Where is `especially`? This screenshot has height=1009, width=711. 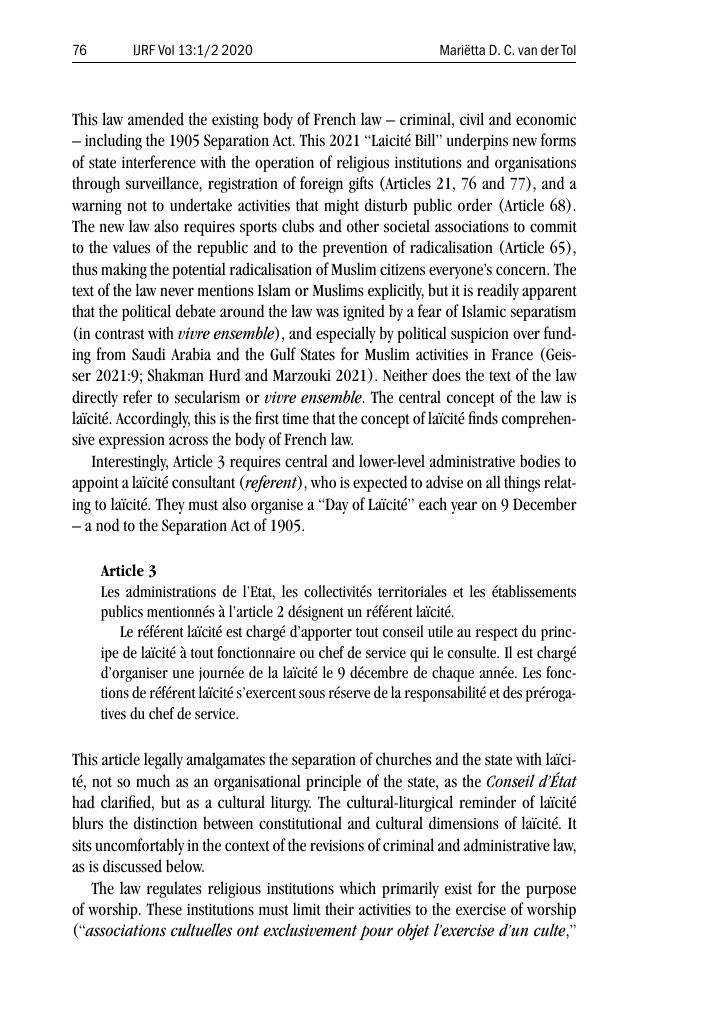 especially is located at coordinates (346, 334).
